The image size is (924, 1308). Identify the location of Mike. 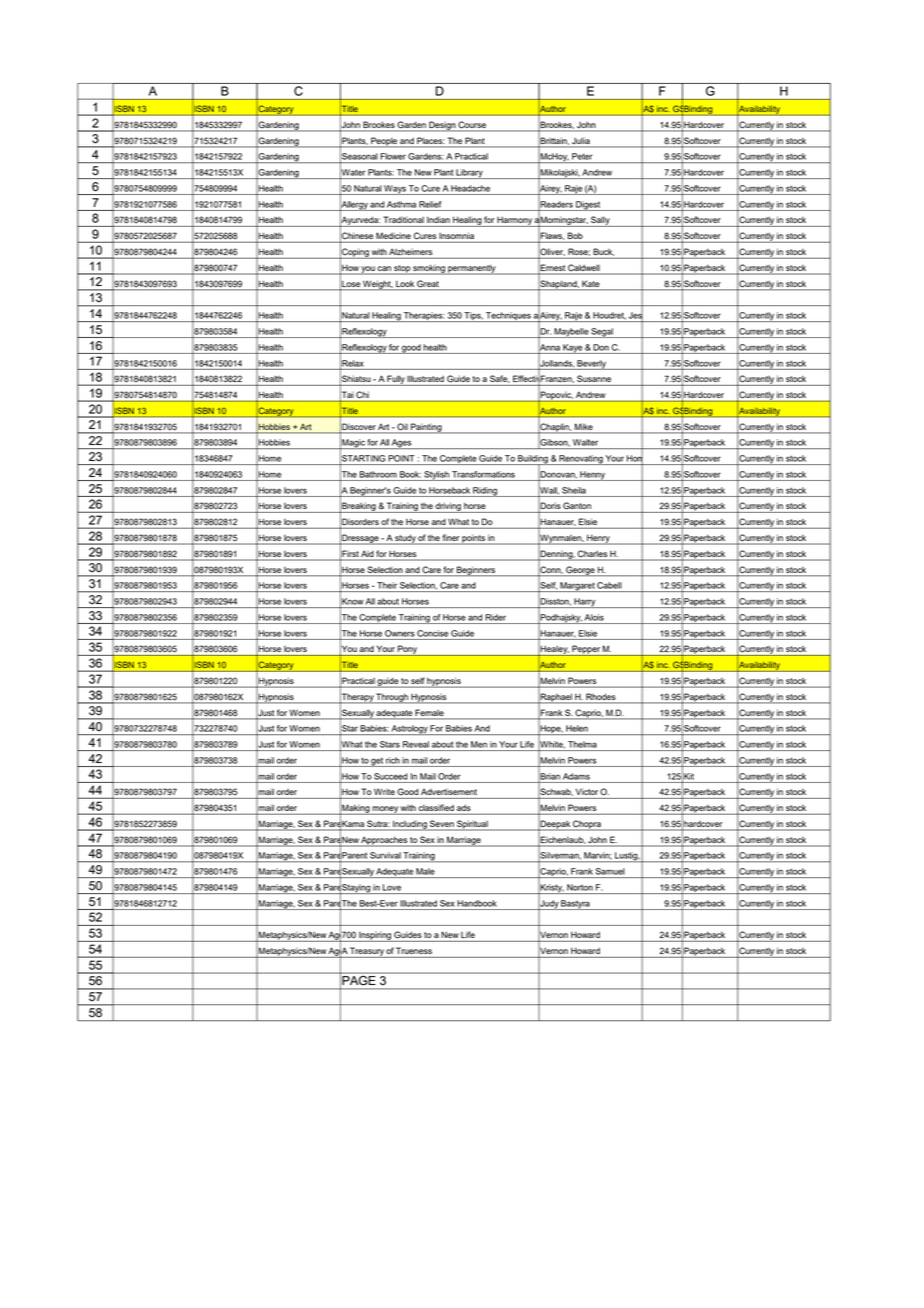
(584, 427).
